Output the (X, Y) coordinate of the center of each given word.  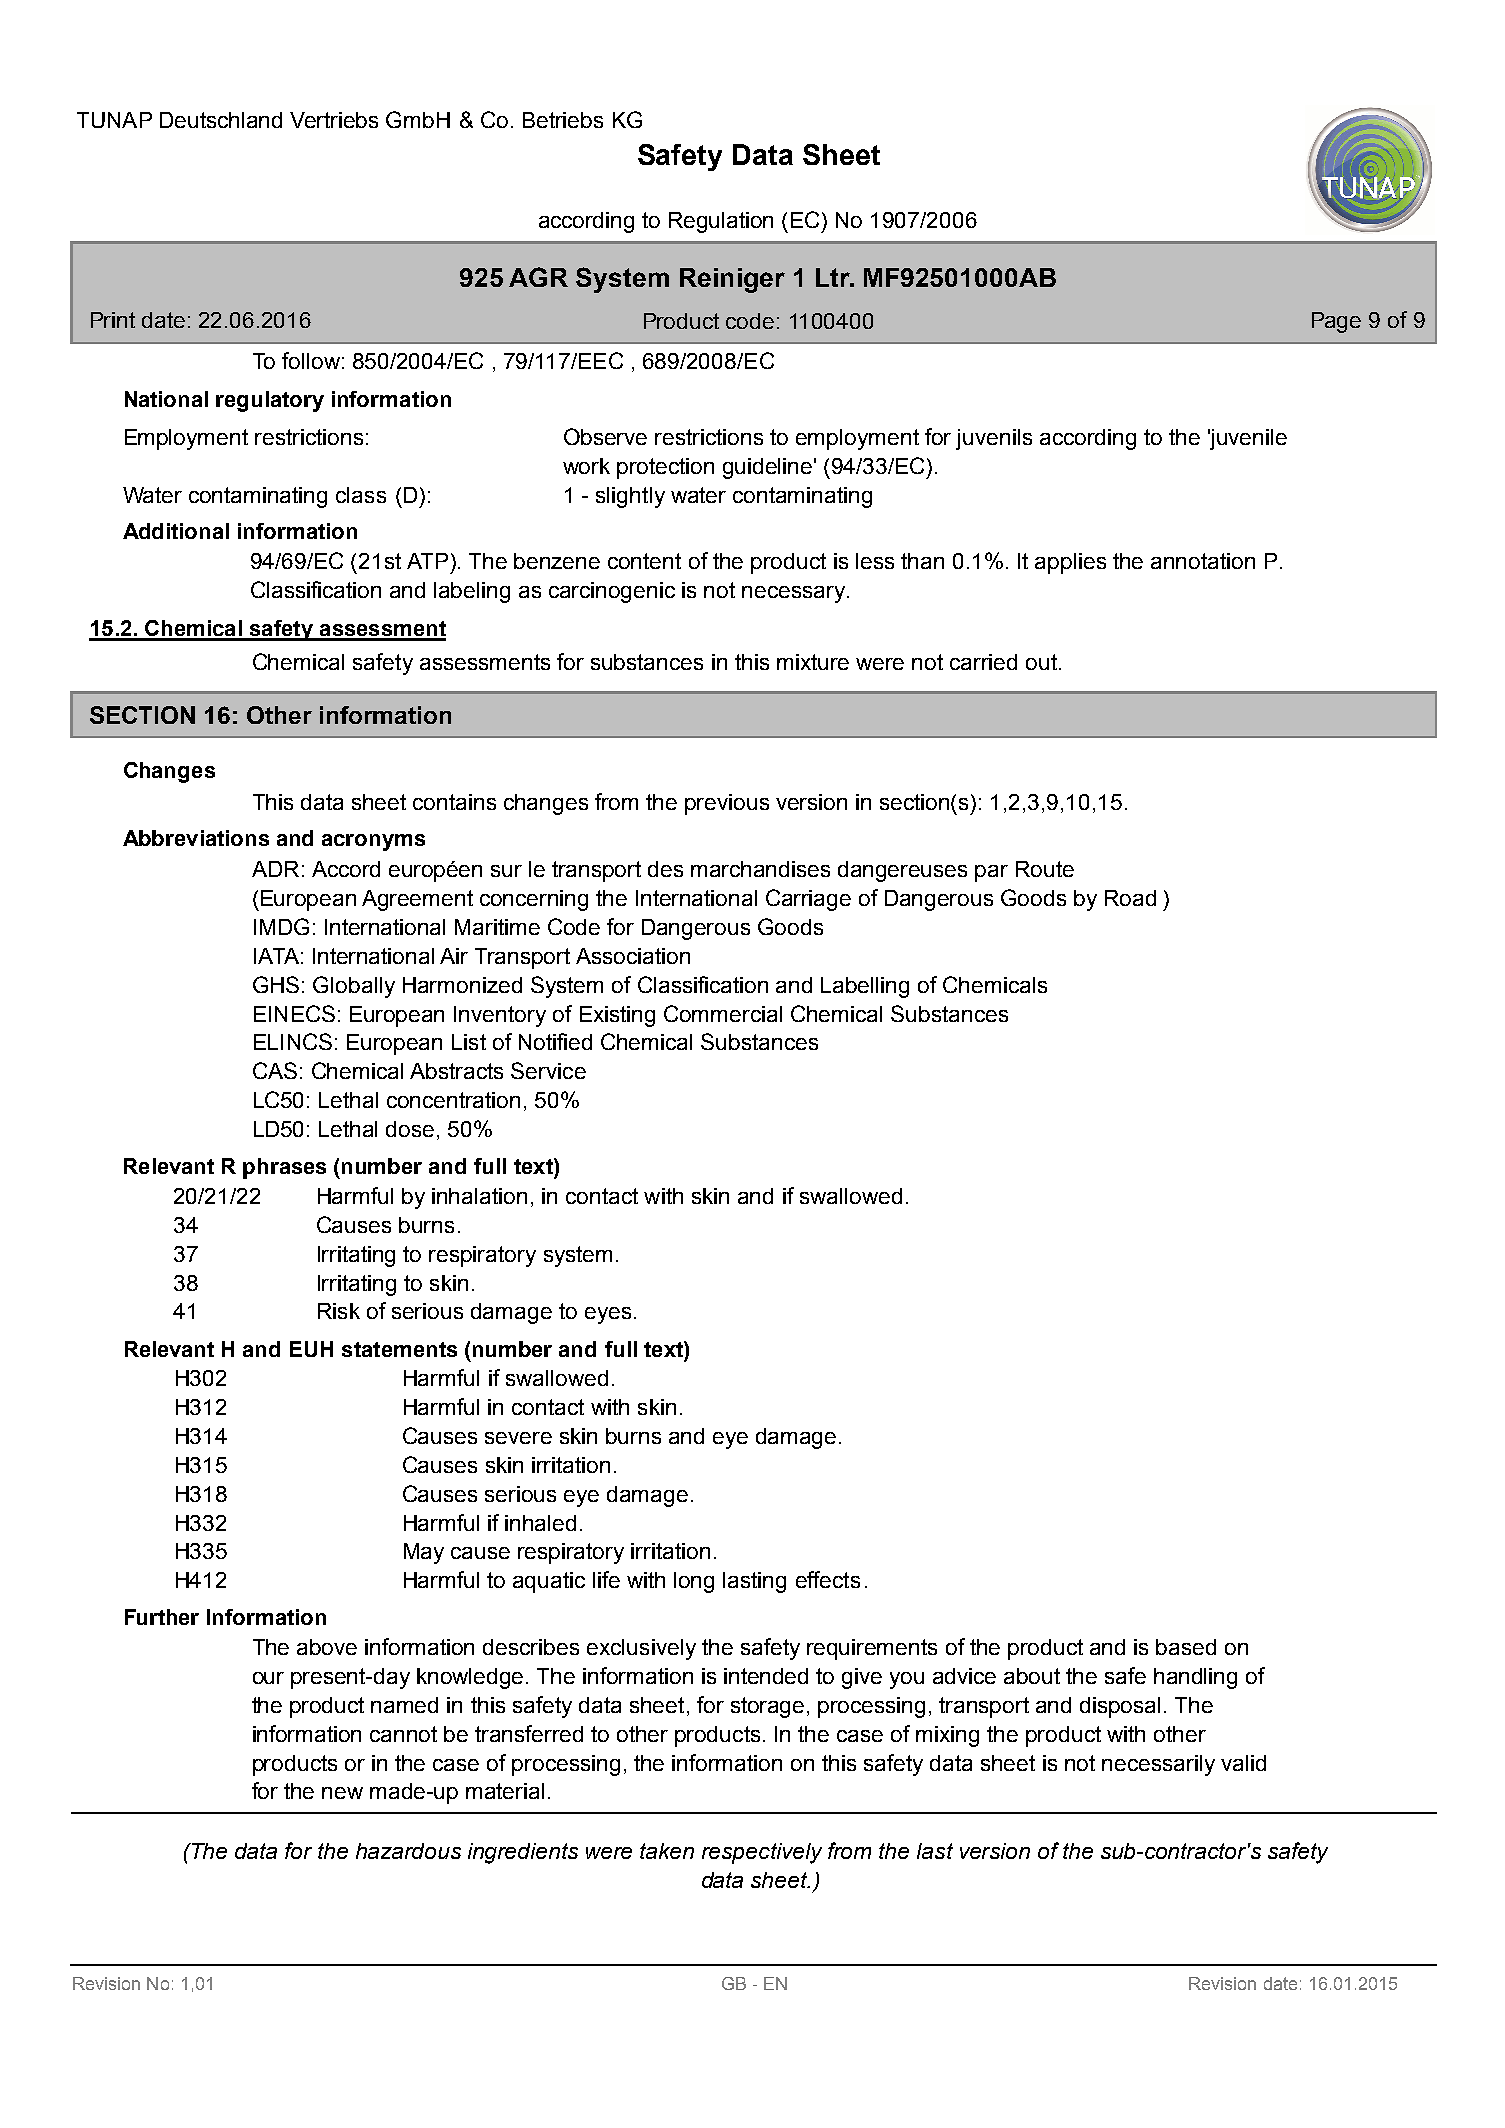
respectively (762, 1853)
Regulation (721, 222)
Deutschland (221, 120)
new (342, 1793)
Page (1336, 322)
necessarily (1158, 1765)
